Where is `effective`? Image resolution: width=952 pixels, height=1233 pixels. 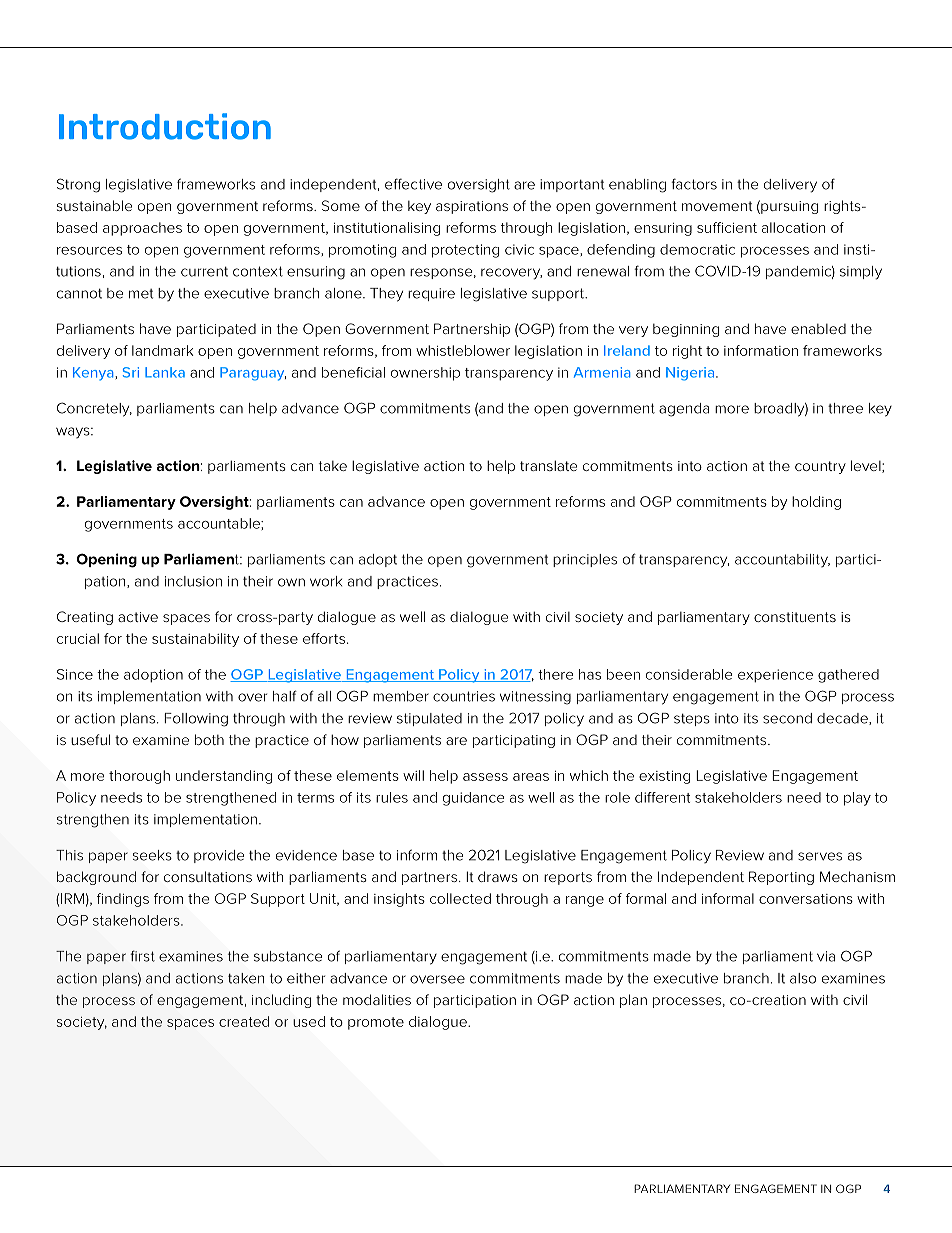
effective is located at coordinates (413, 184).
